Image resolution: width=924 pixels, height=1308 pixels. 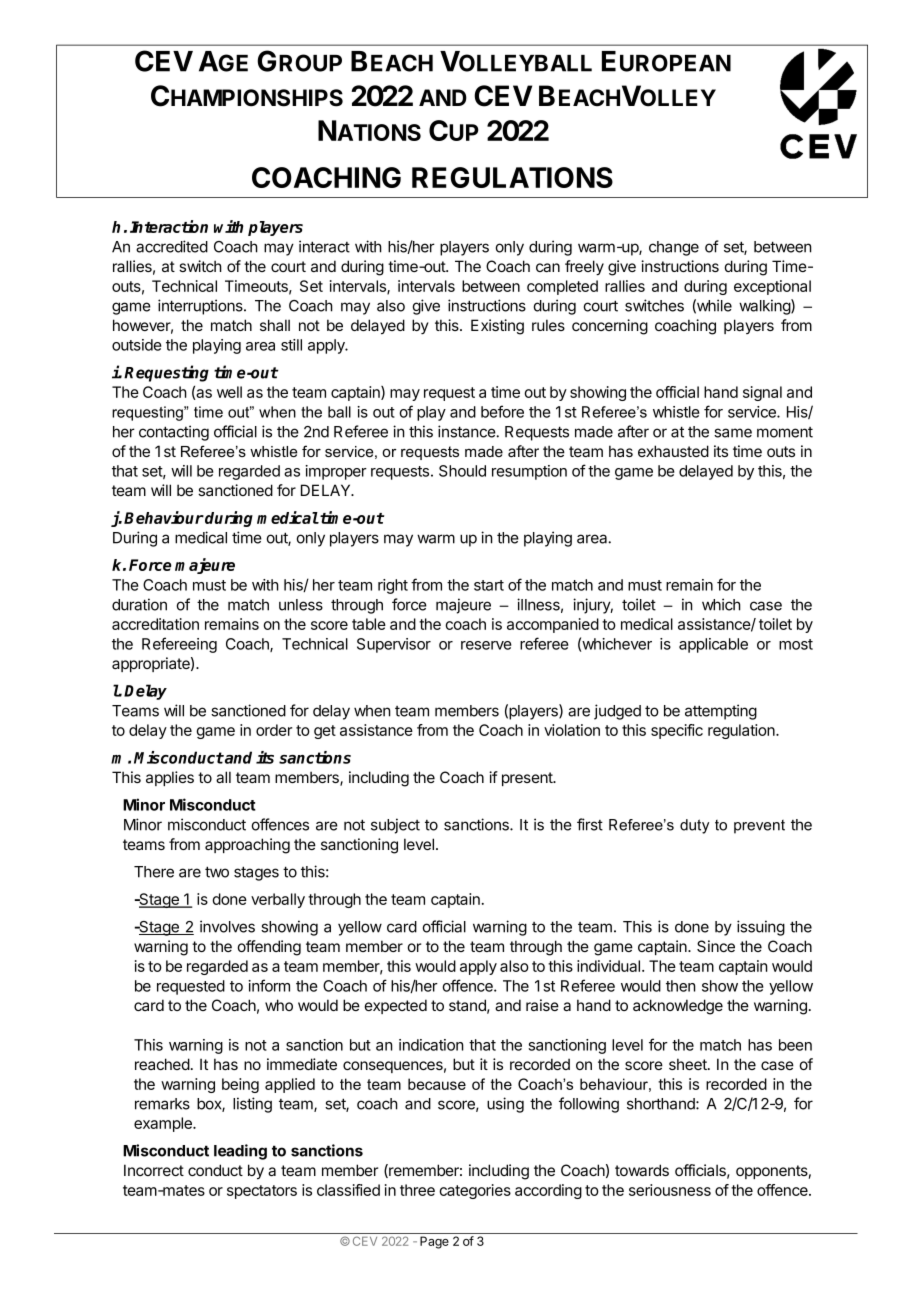 I want to click on seriousness, so click(x=670, y=1190).
